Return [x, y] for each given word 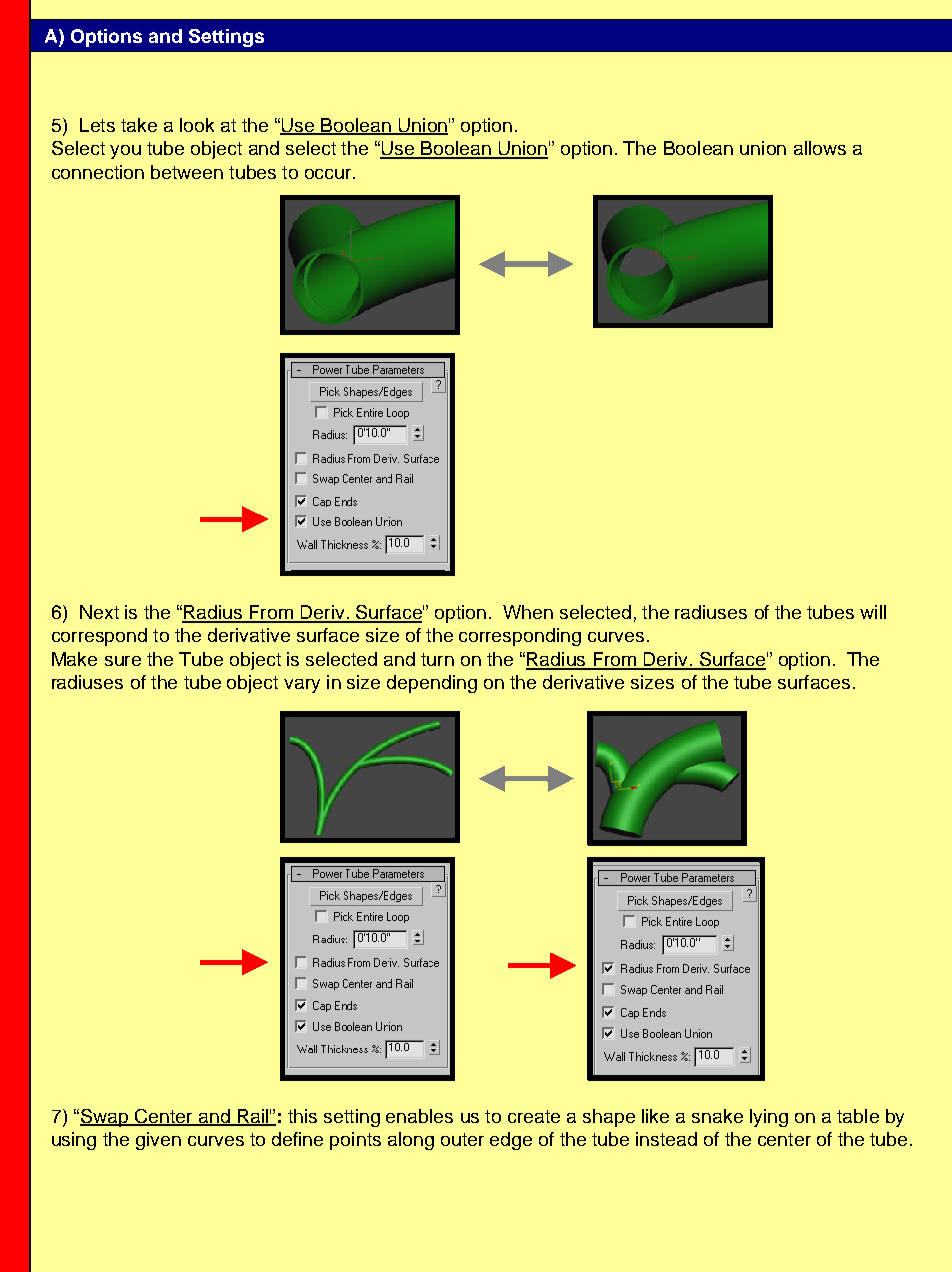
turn [437, 659]
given [158, 1141]
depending [432, 684]
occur [329, 174]
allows [820, 148]
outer [462, 1139]
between [187, 172]
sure [123, 661]
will [873, 612]
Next [99, 612]
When [528, 612]
